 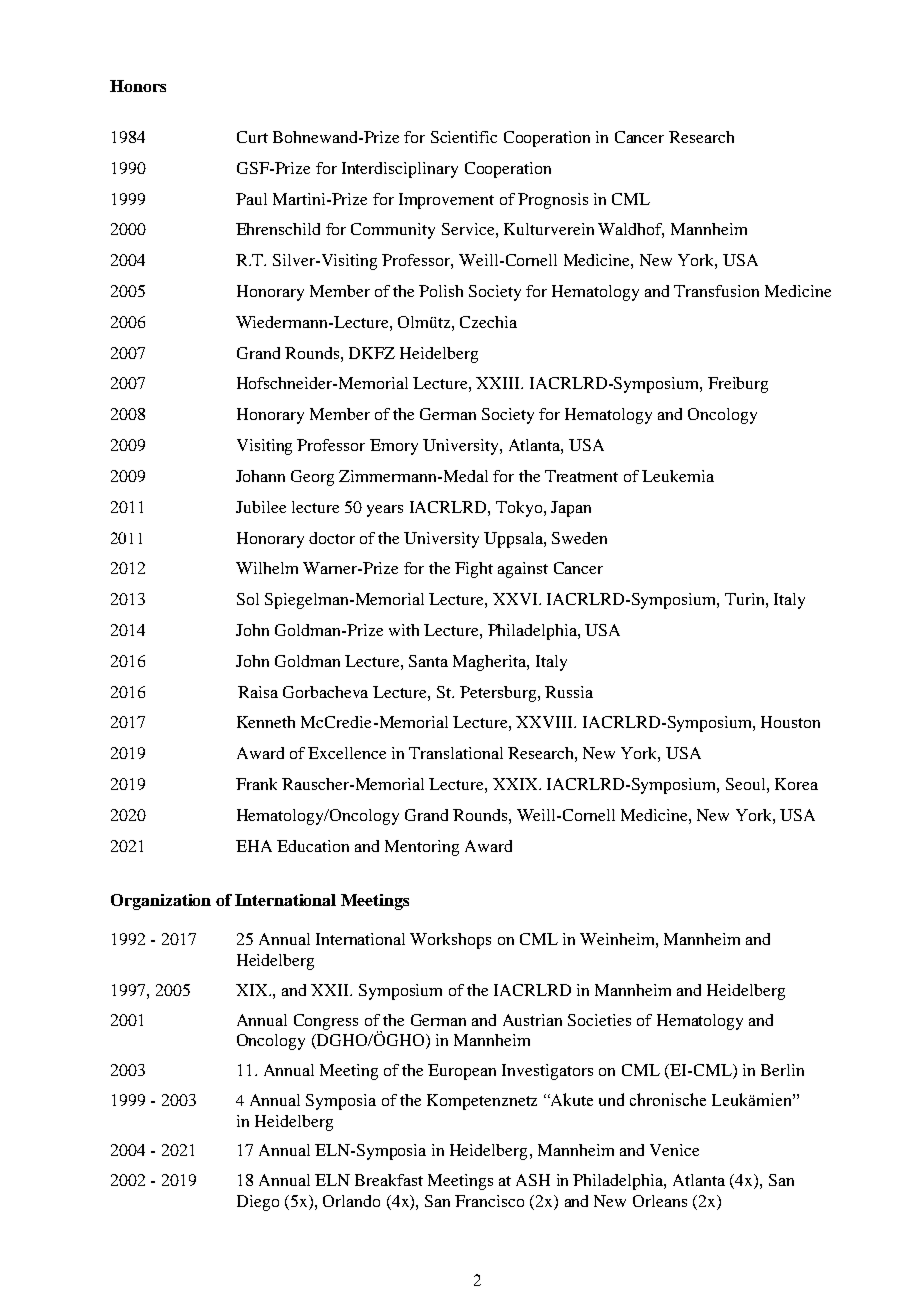 What do you see at coordinates (258, 1203) in the screenshot?
I see `Diego` at bounding box center [258, 1203].
